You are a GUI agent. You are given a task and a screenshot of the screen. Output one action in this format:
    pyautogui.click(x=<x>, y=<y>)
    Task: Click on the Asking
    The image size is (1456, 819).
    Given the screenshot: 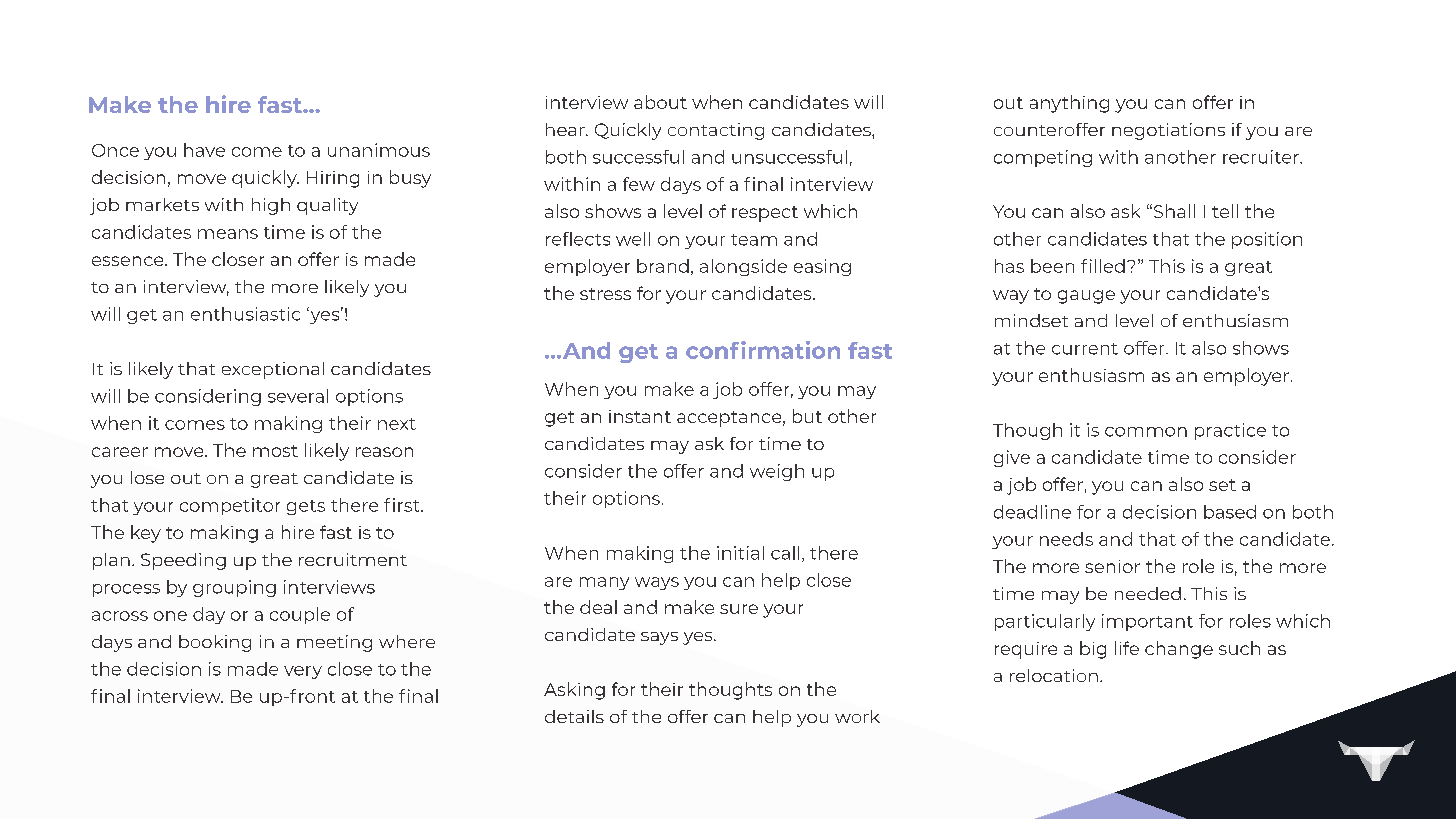 What is the action you would take?
    pyautogui.click(x=574, y=691)
